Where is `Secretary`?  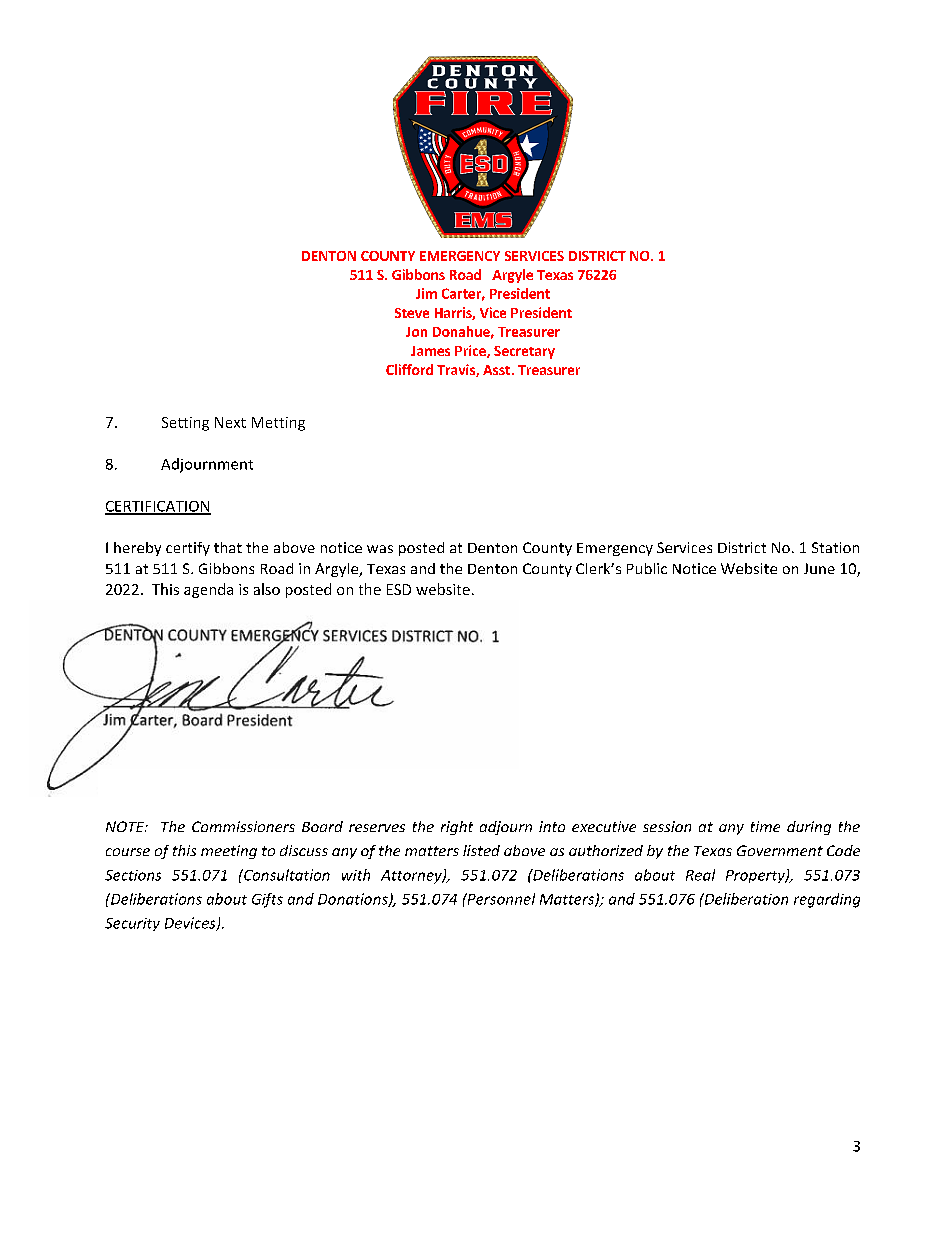 Secretary is located at coordinates (524, 352).
